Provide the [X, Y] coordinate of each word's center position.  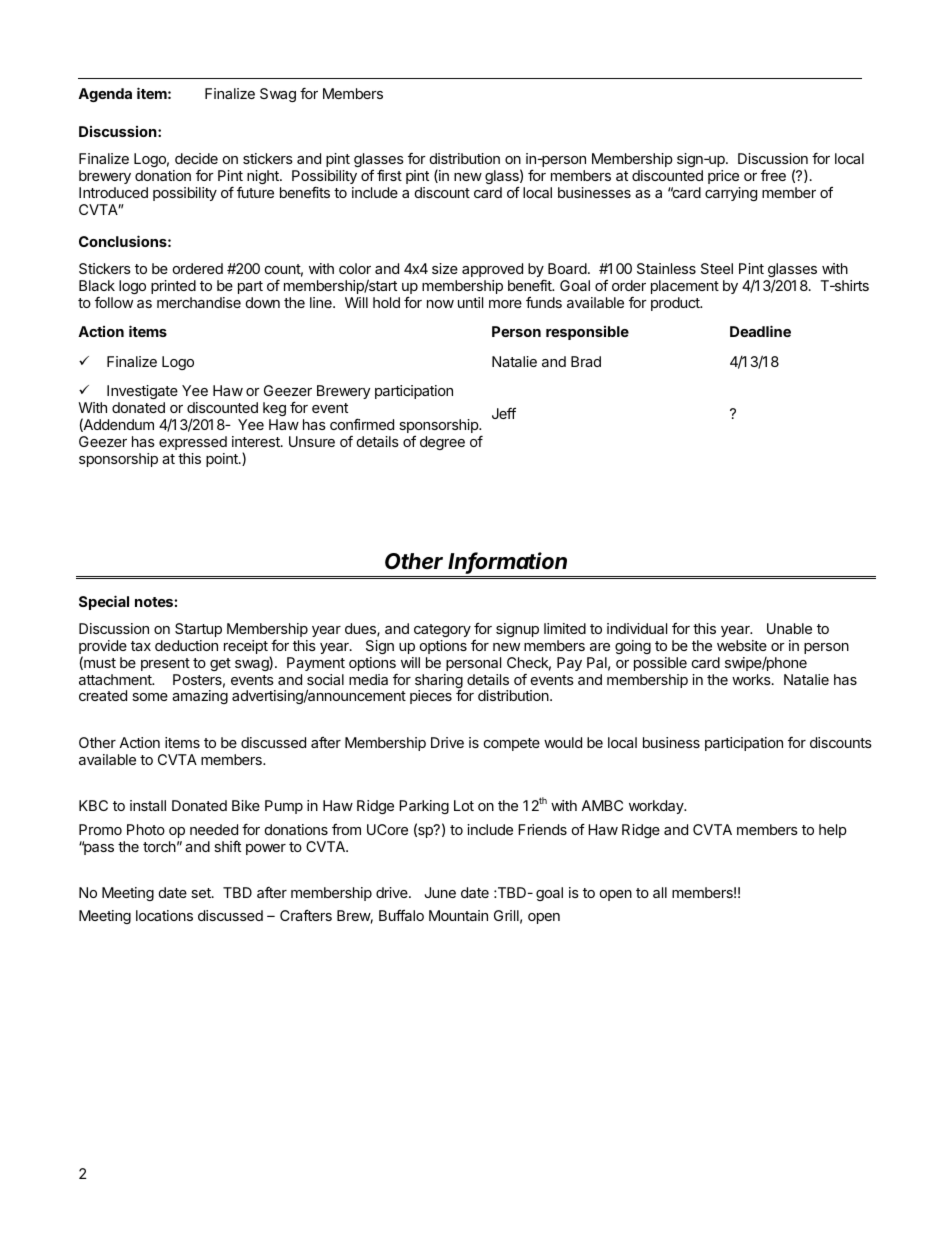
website [742, 645]
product [676, 304]
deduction [186, 645]
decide [196, 158]
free [773, 175]
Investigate [142, 392]
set [202, 893]
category [442, 630]
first [389, 175]
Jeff [504, 413]
